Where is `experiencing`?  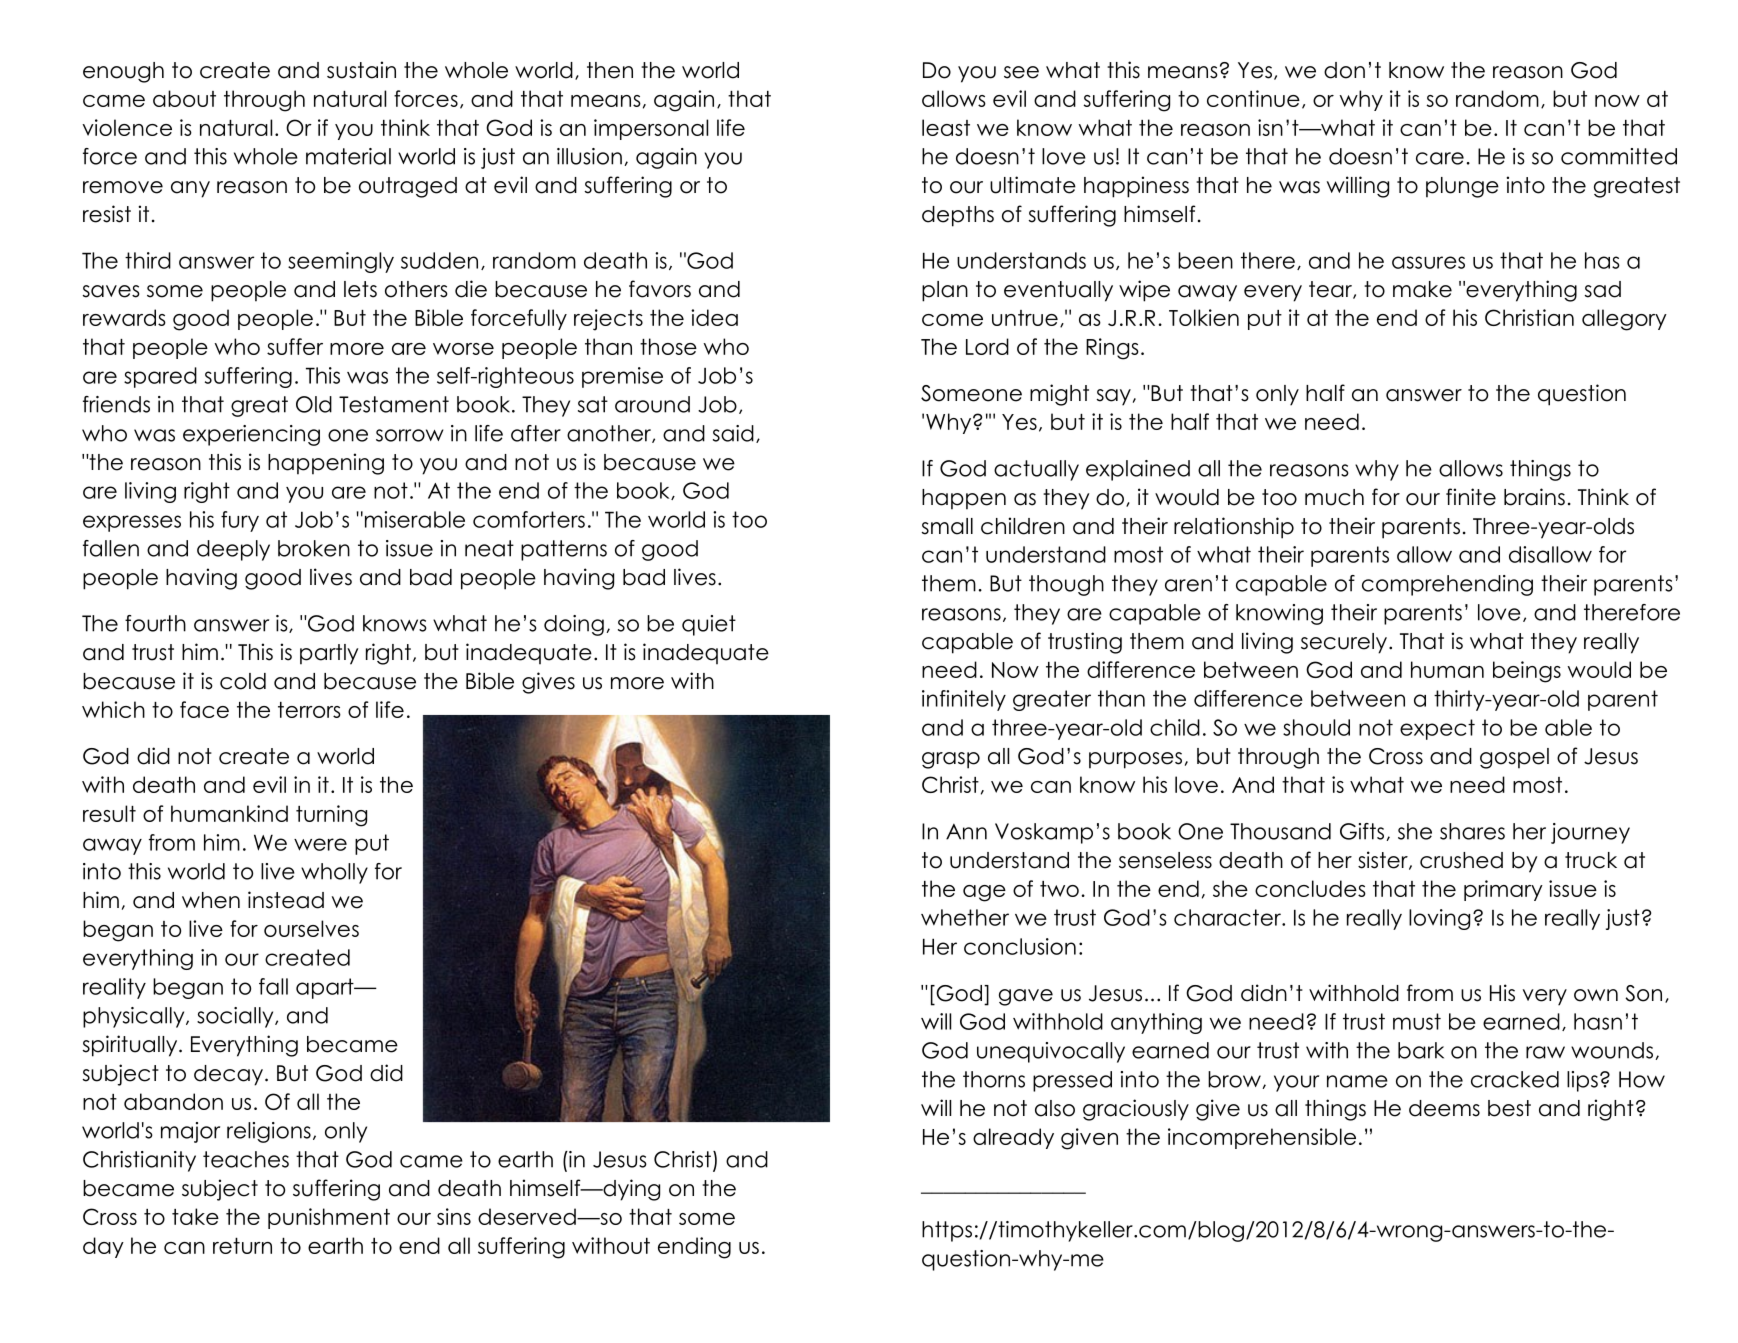 experiencing is located at coordinates (251, 435).
